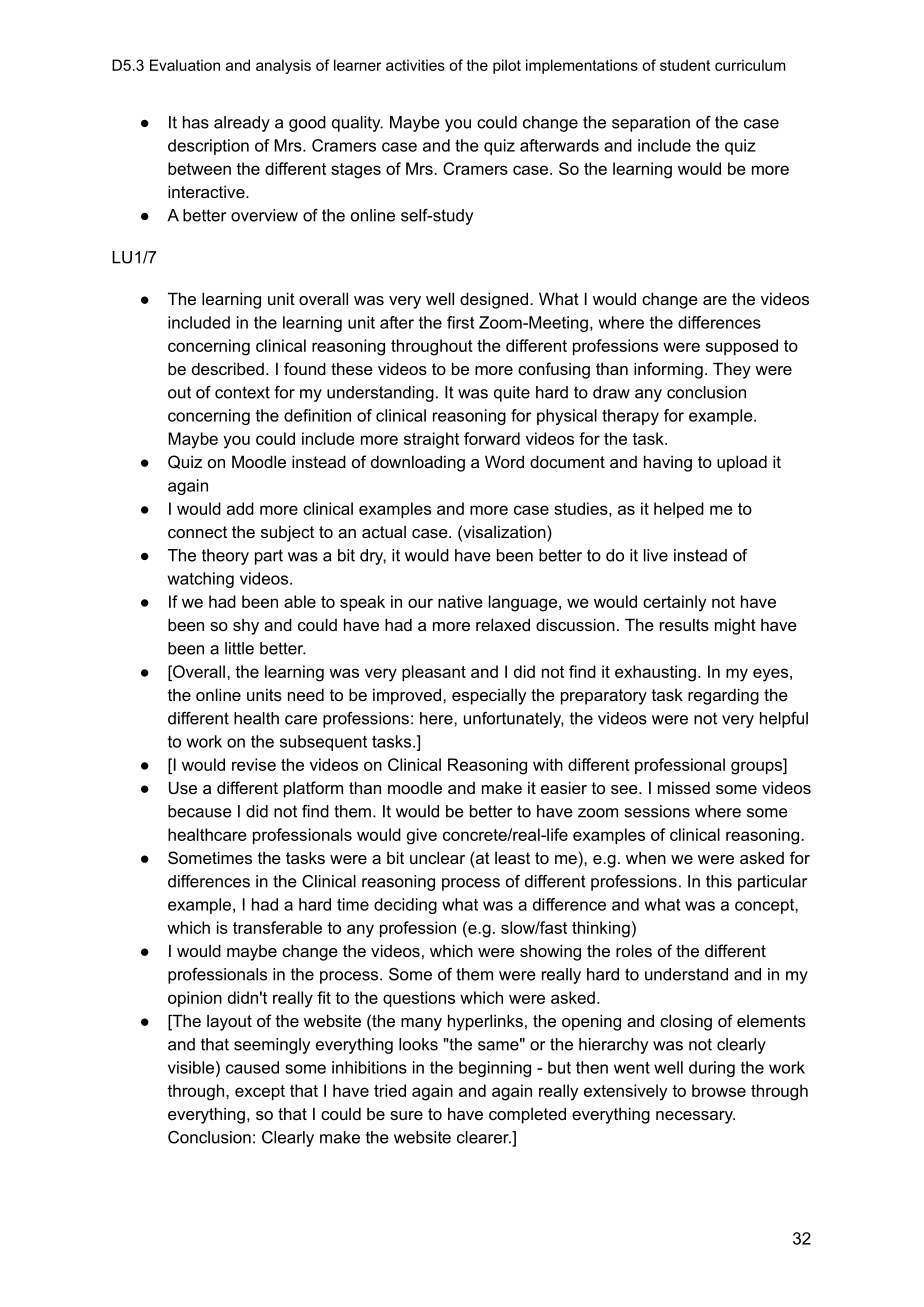  Describe the element at coordinates (484, 1137) in the image. I see `clearer` at that location.
